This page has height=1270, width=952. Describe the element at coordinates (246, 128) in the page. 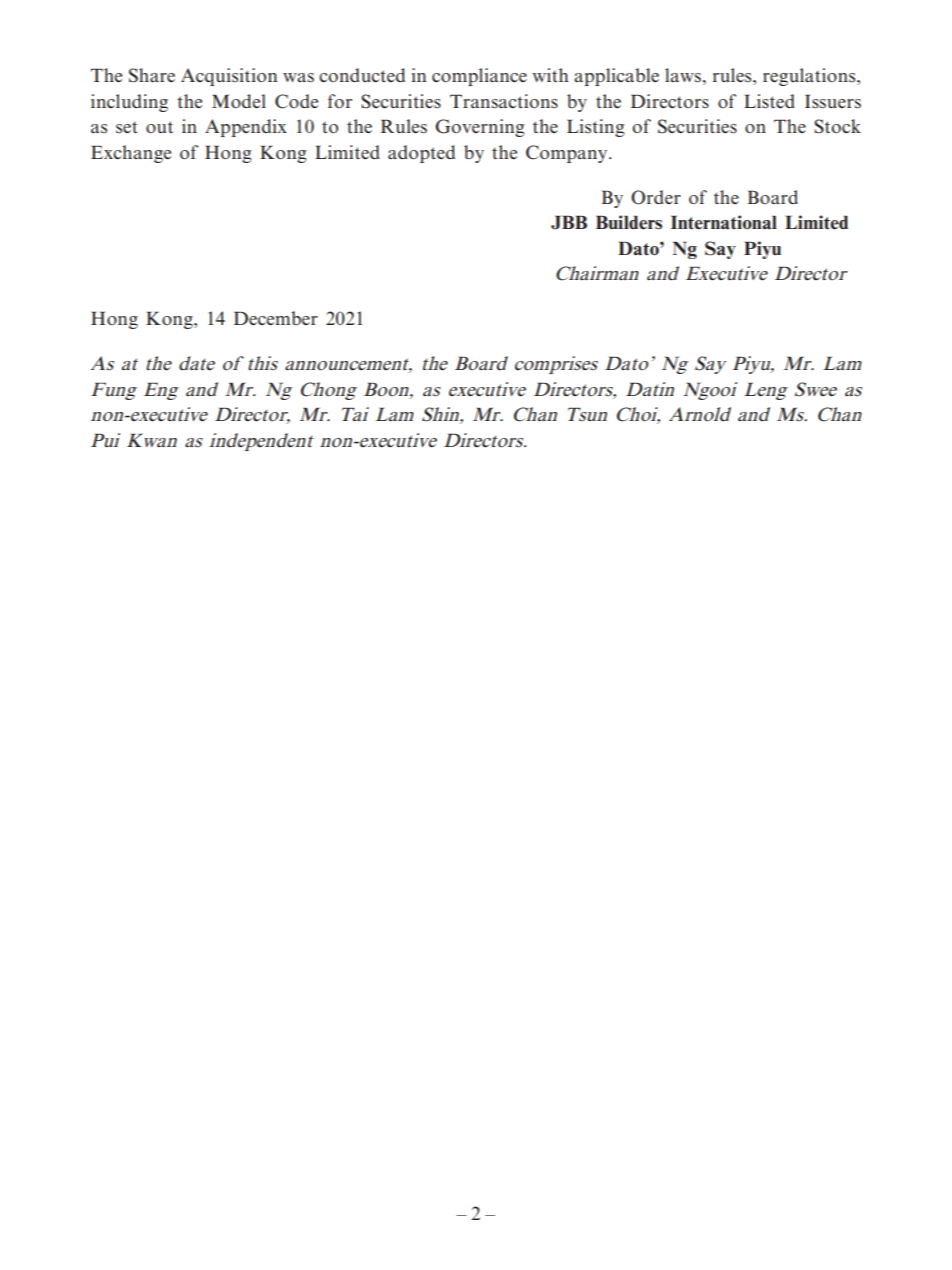

I see `Appendix` at that location.
